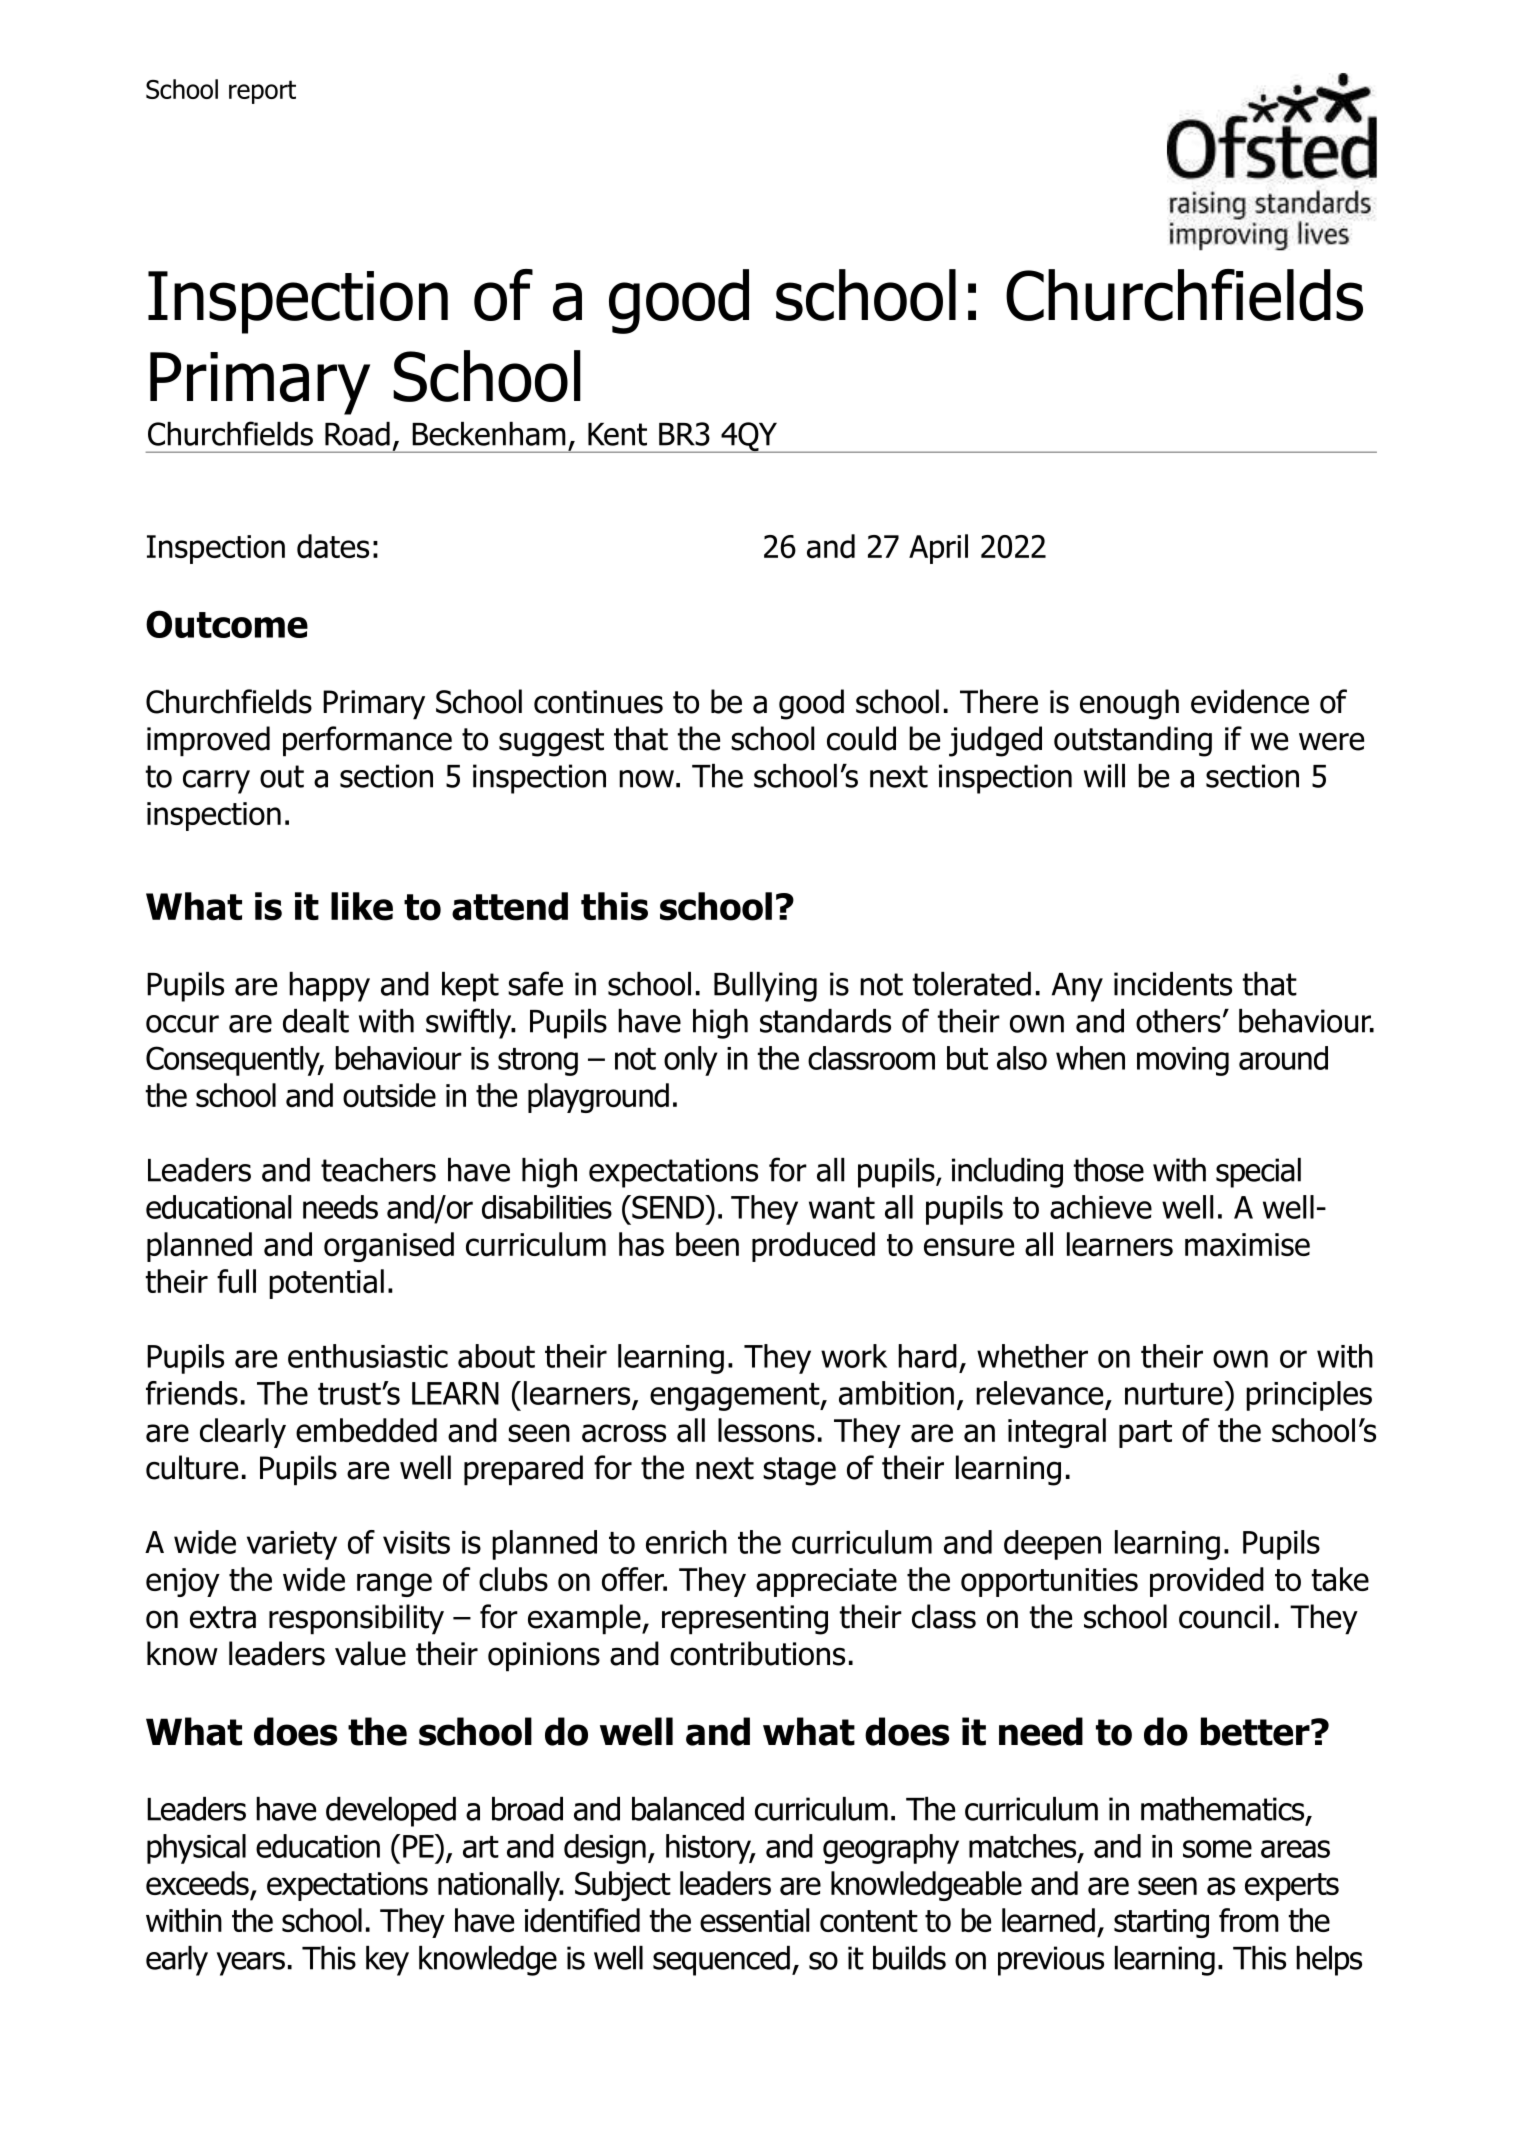  Describe the element at coordinates (1178, 1021) in the screenshot. I see `others` at that location.
